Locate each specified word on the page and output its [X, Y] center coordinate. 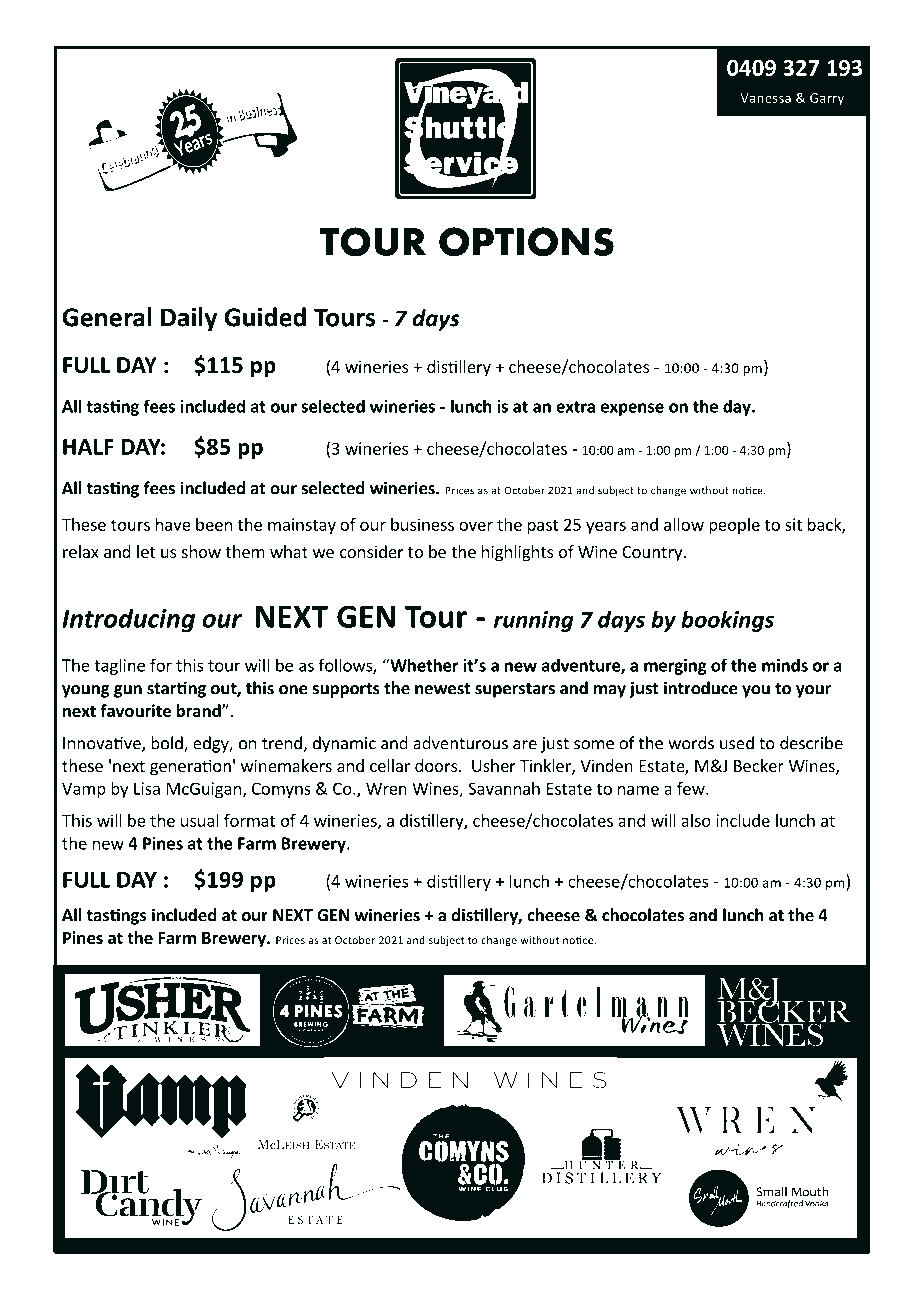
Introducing [128, 620]
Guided [265, 317]
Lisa [147, 788]
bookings [727, 621]
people [734, 526]
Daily [189, 319]
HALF [88, 447]
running [534, 621]
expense [632, 409]
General [106, 317]
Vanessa [765, 98]
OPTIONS [526, 242]
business [422, 524]
